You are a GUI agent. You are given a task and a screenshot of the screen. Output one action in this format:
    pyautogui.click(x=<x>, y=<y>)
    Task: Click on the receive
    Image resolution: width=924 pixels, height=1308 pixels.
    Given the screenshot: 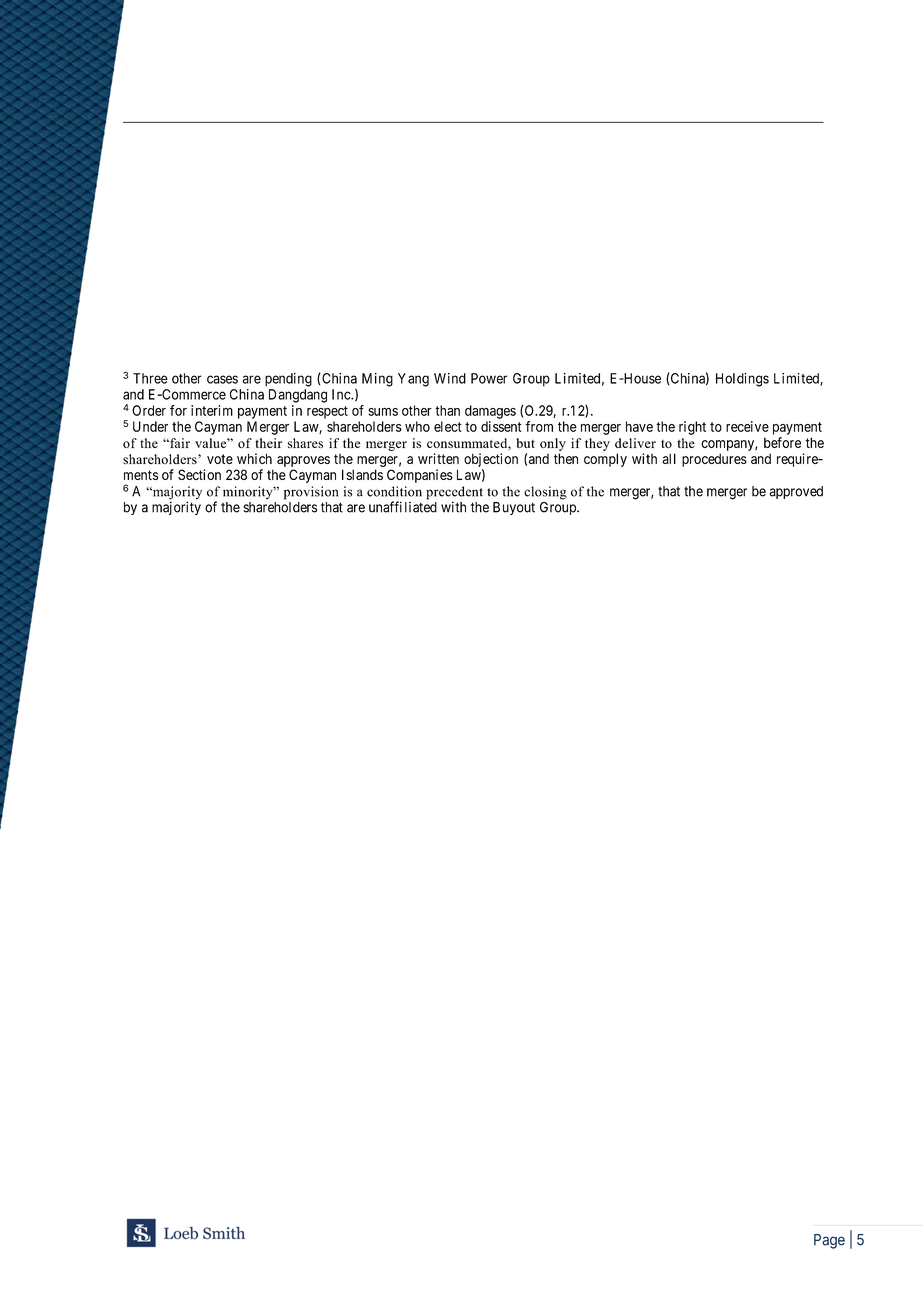 What is the action you would take?
    pyautogui.click(x=747, y=426)
